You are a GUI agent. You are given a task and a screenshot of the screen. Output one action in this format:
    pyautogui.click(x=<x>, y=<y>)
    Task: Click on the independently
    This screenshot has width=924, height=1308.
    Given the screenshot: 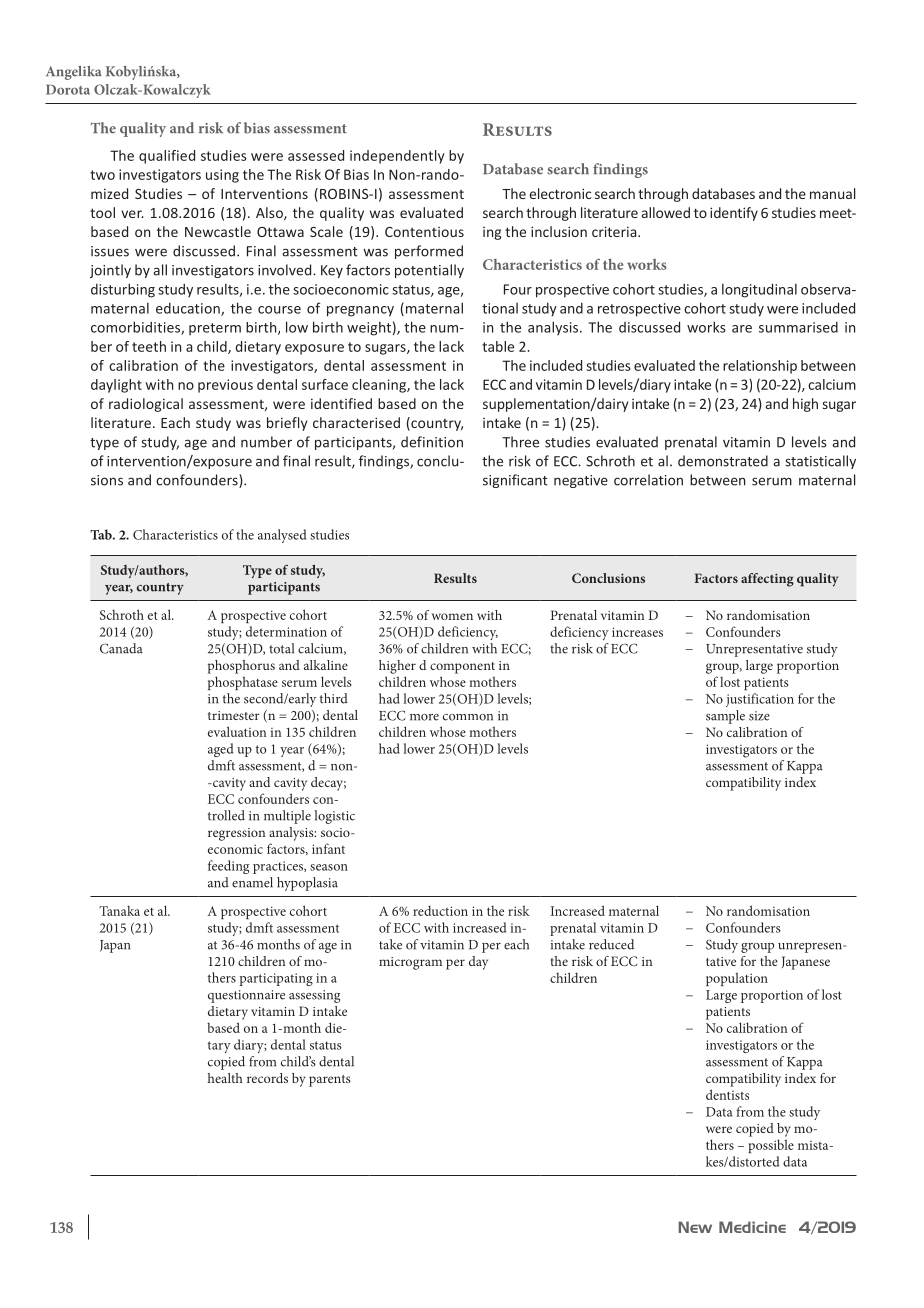 What is the action you would take?
    pyautogui.click(x=397, y=157)
